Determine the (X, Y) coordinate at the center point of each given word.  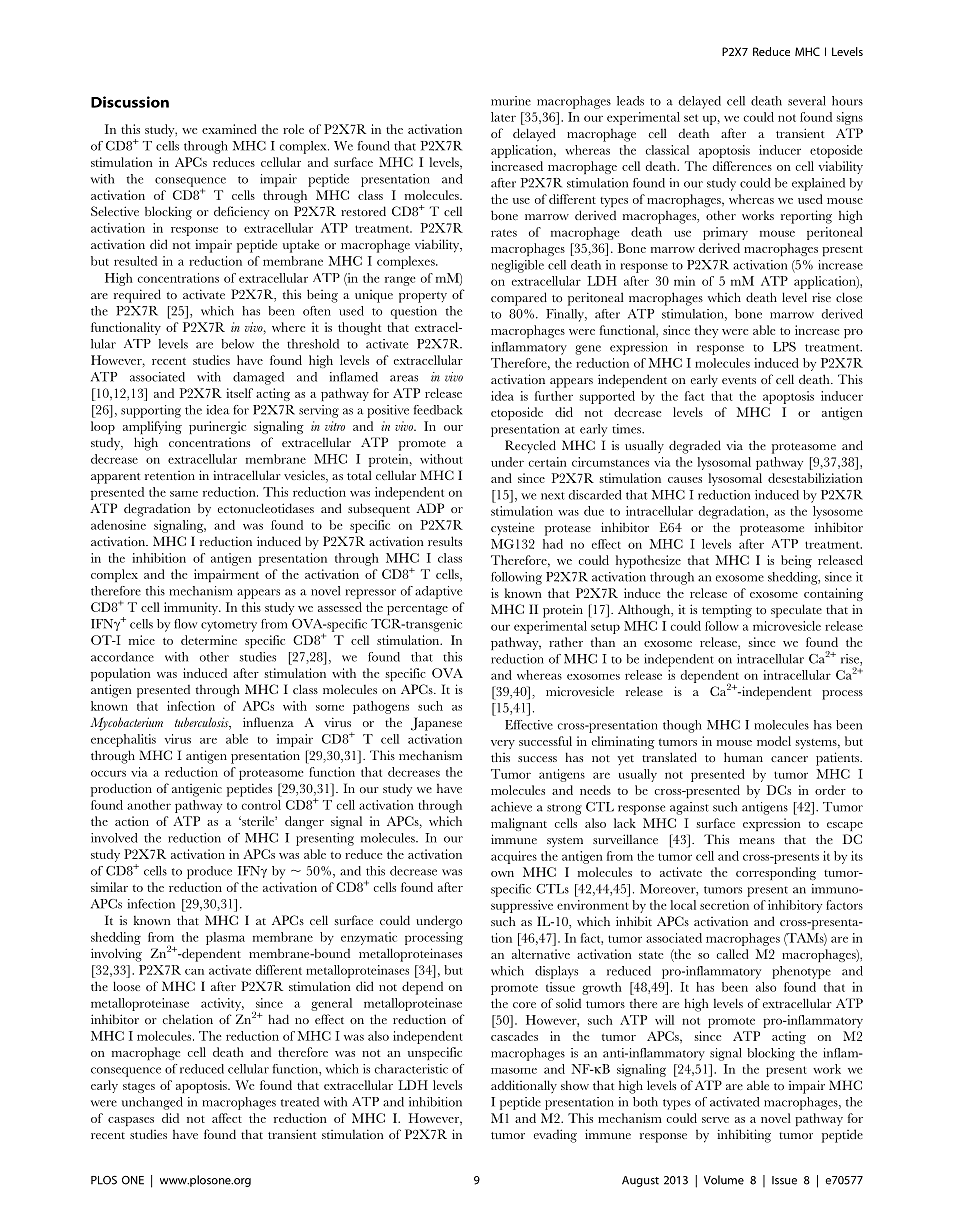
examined (229, 129)
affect (227, 1118)
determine (209, 640)
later (503, 117)
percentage (417, 610)
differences (742, 166)
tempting (727, 611)
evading (555, 1136)
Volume (724, 1180)
